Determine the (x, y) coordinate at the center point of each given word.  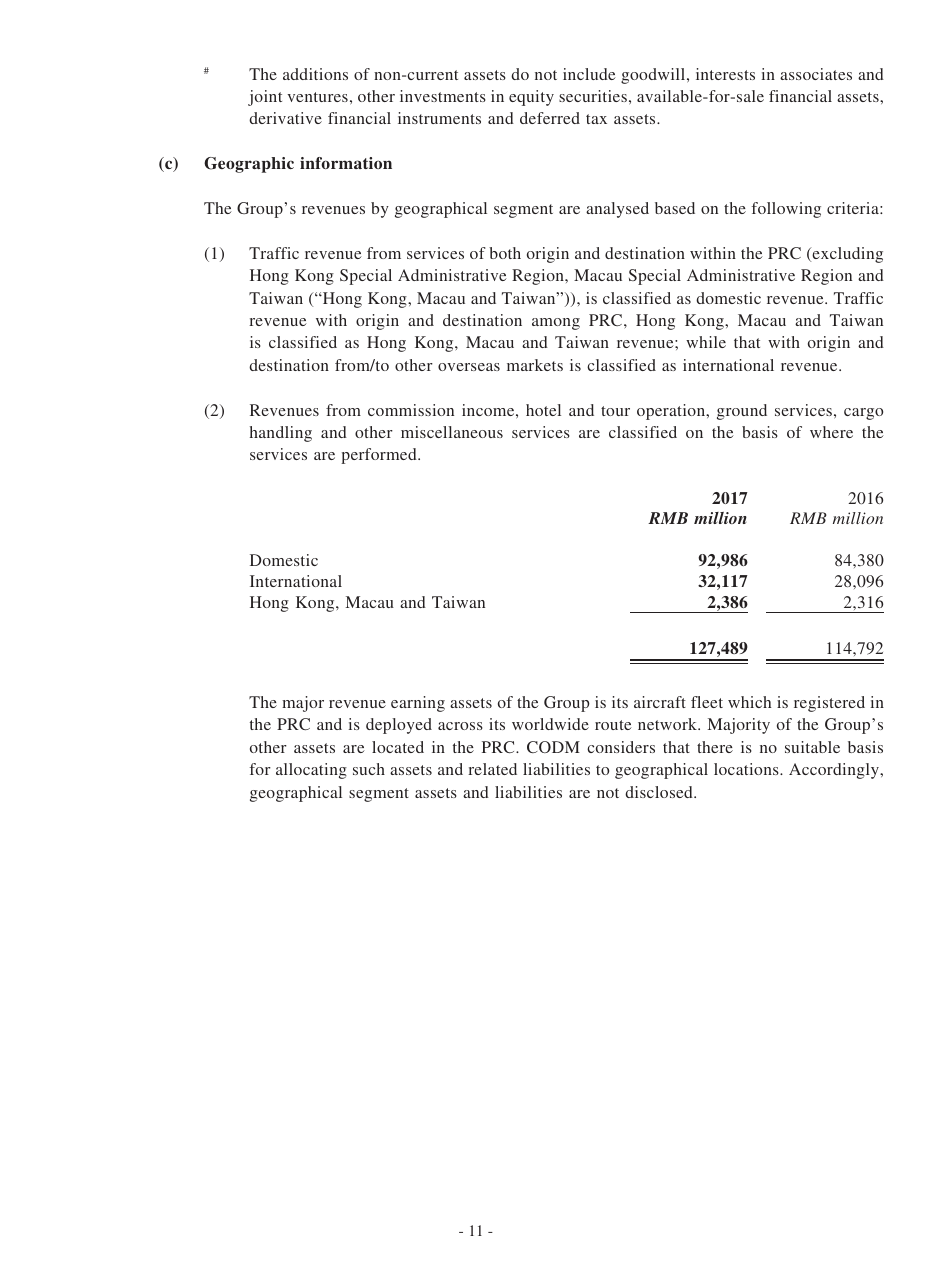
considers (621, 747)
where (831, 432)
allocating (311, 771)
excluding (846, 255)
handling (281, 434)
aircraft (660, 702)
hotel (543, 410)
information (346, 163)
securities (593, 96)
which (749, 702)
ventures (317, 97)
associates (816, 74)
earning (418, 704)
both (505, 253)
